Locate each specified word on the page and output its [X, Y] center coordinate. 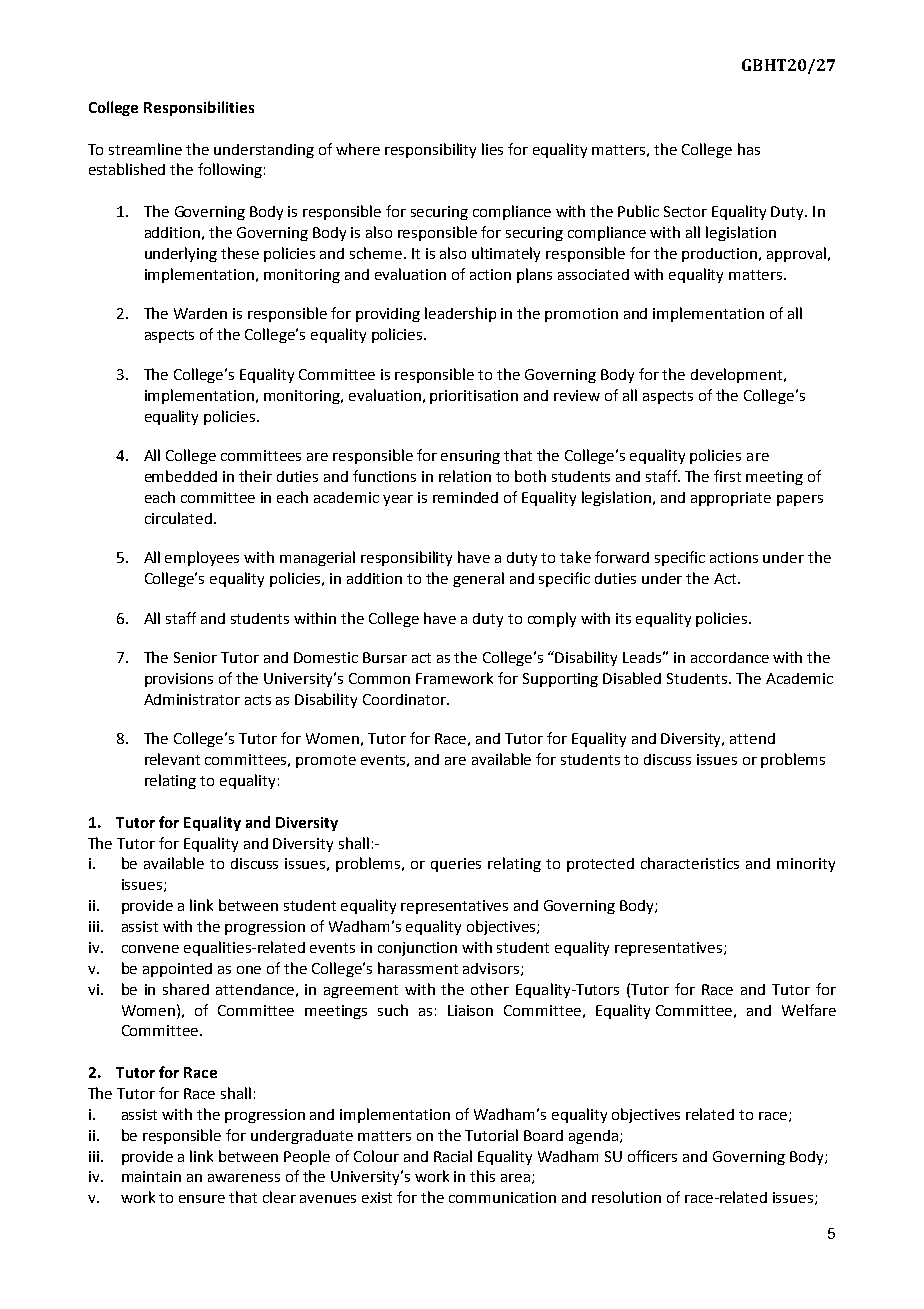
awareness [244, 1178]
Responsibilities [199, 108]
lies [492, 149]
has [749, 149]
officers [652, 1156]
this [482, 1176]
